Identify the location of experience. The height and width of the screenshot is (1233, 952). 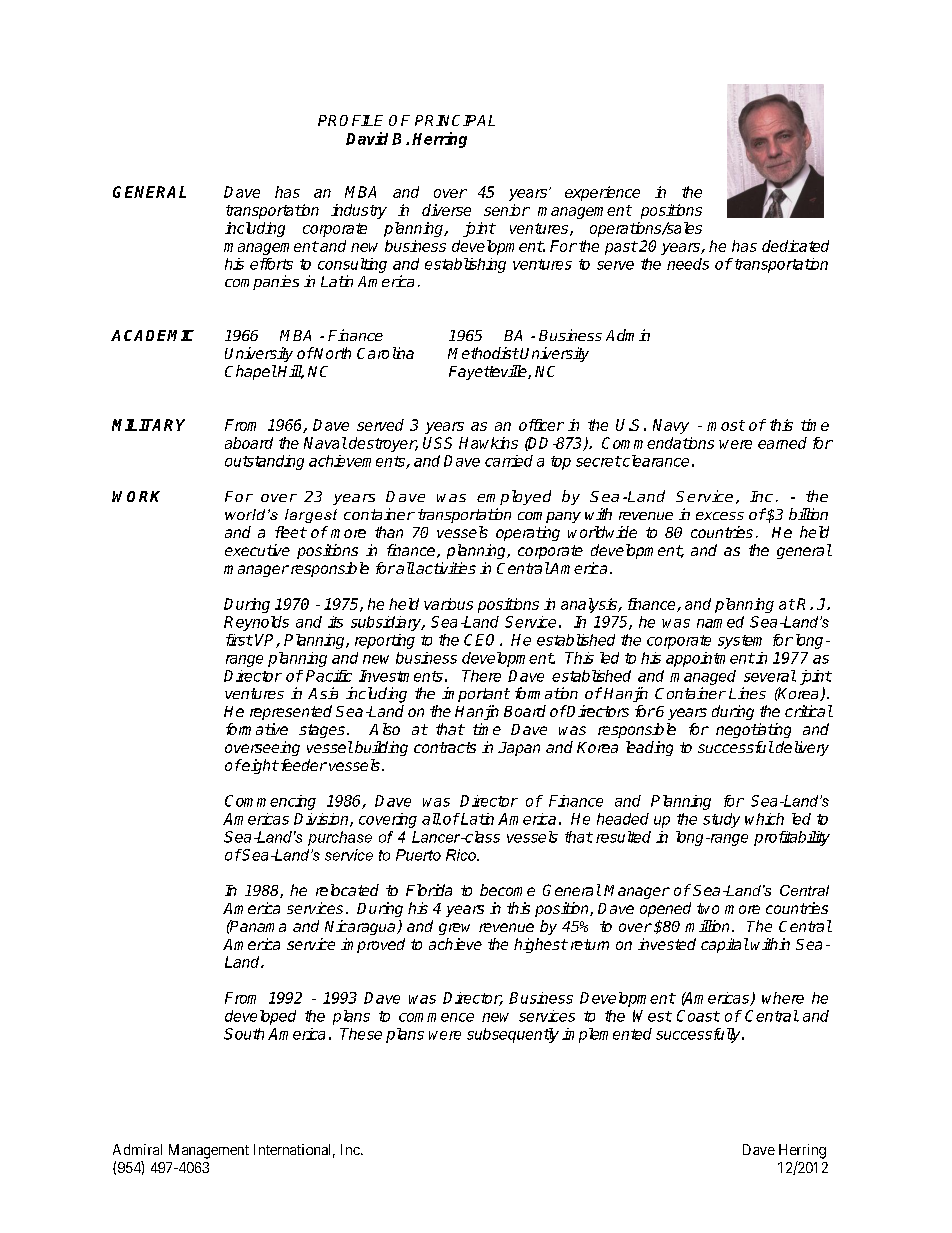
(602, 193).
